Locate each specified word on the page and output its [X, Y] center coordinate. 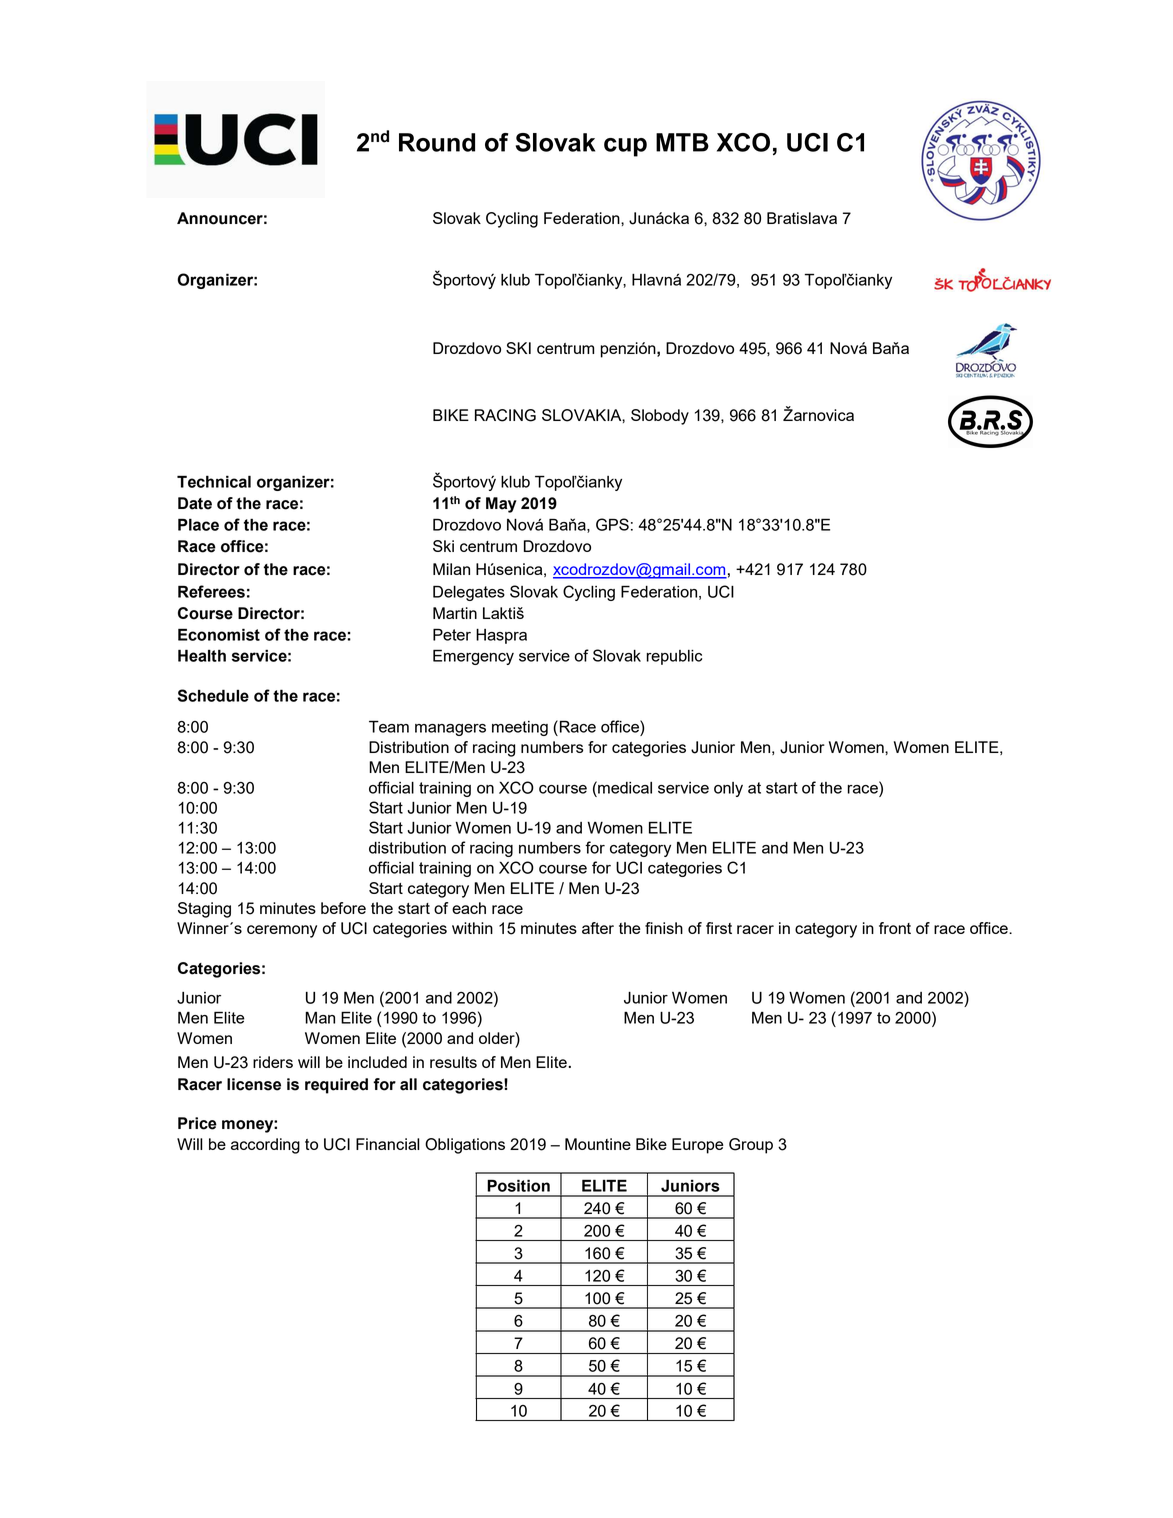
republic [674, 657]
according [265, 1146]
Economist [219, 634]
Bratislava [802, 218]
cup [625, 147]
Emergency [473, 657]
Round [437, 142]
